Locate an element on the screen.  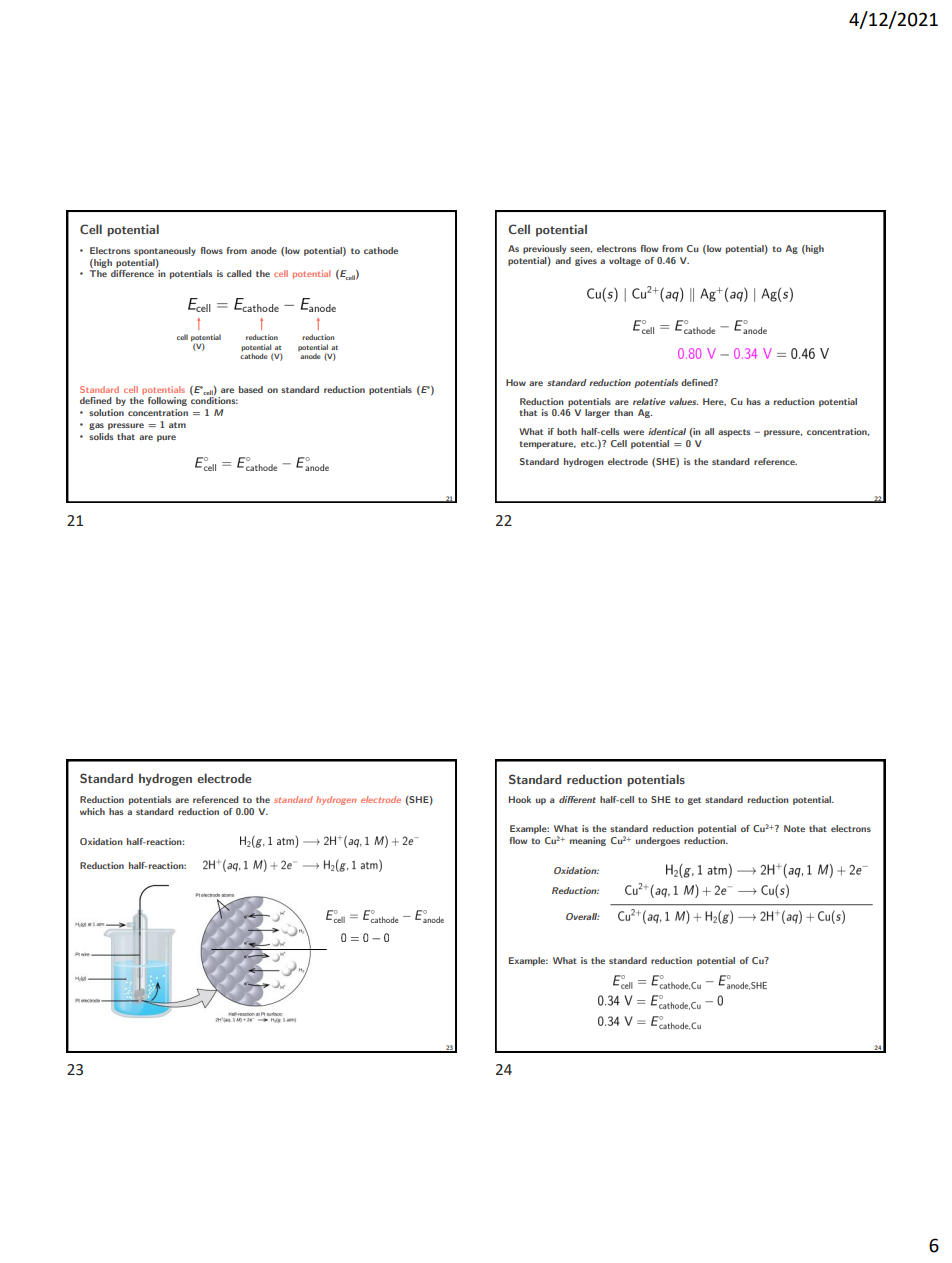
meaning is located at coordinates (588, 841).
